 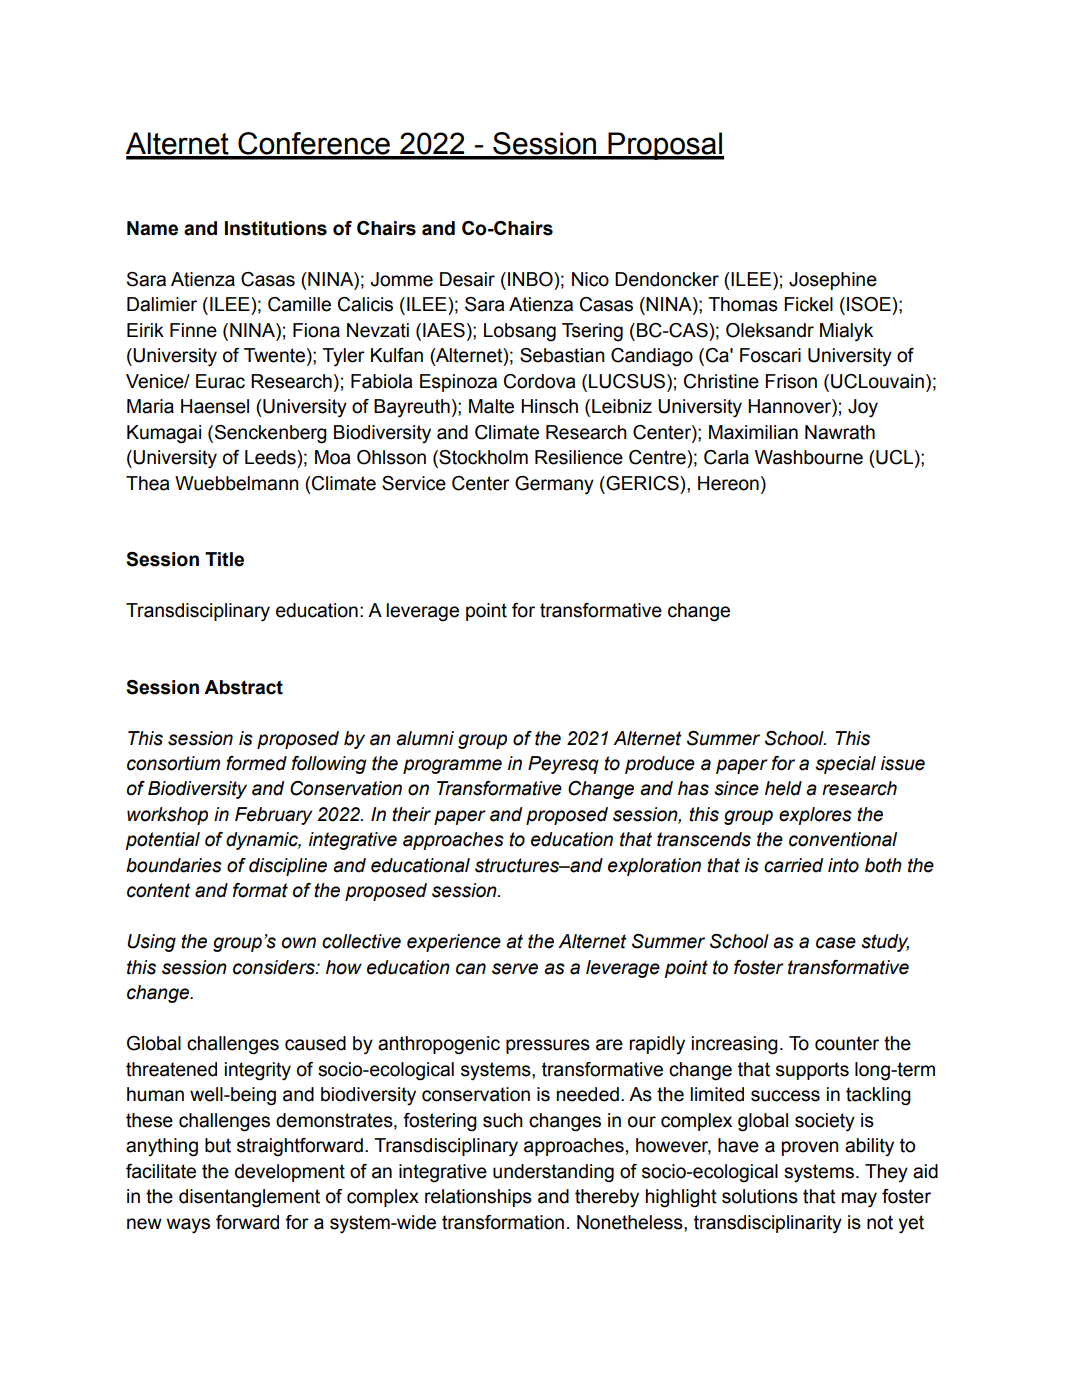 I want to click on disentanglement, so click(x=249, y=1198).
